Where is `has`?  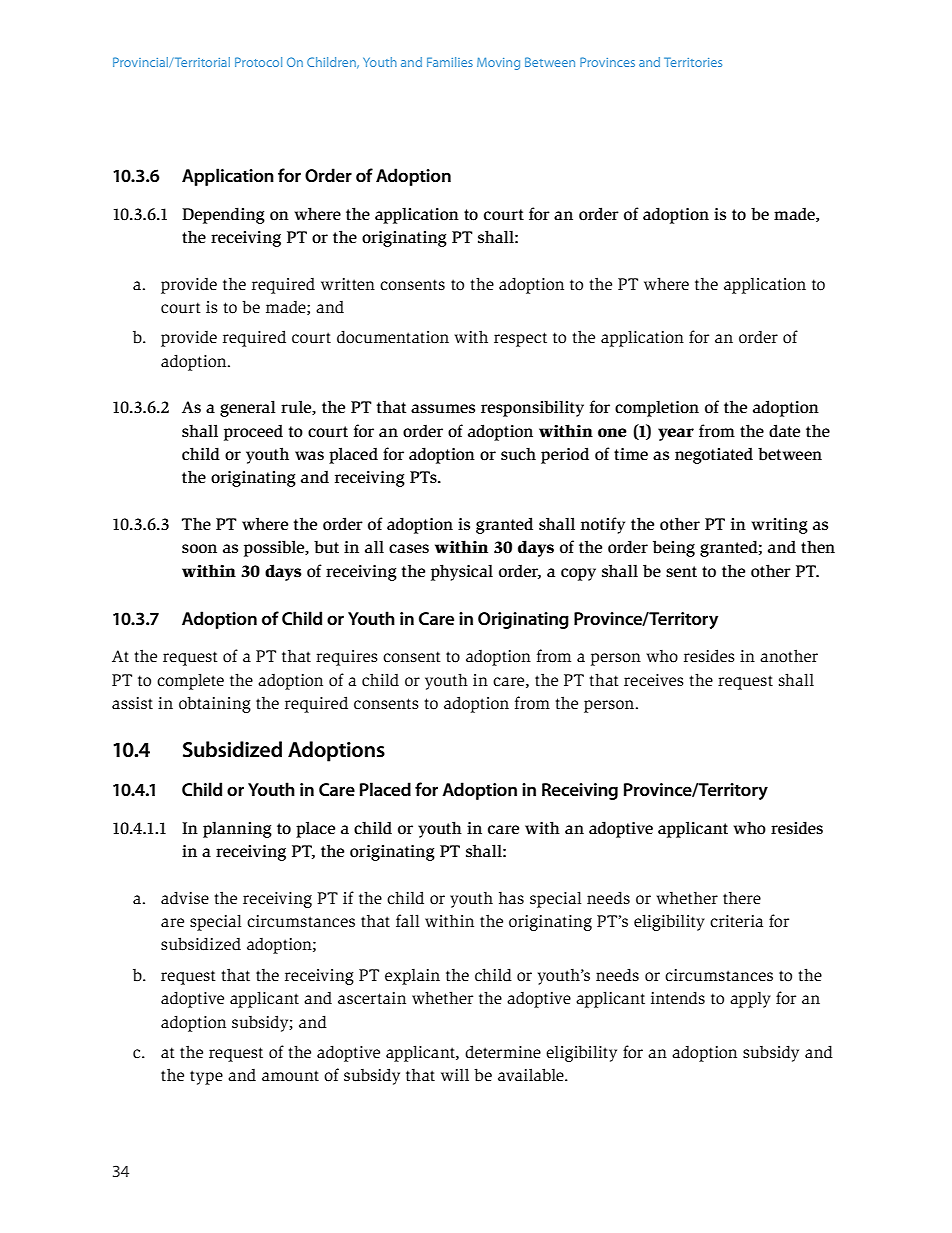 has is located at coordinates (511, 897).
